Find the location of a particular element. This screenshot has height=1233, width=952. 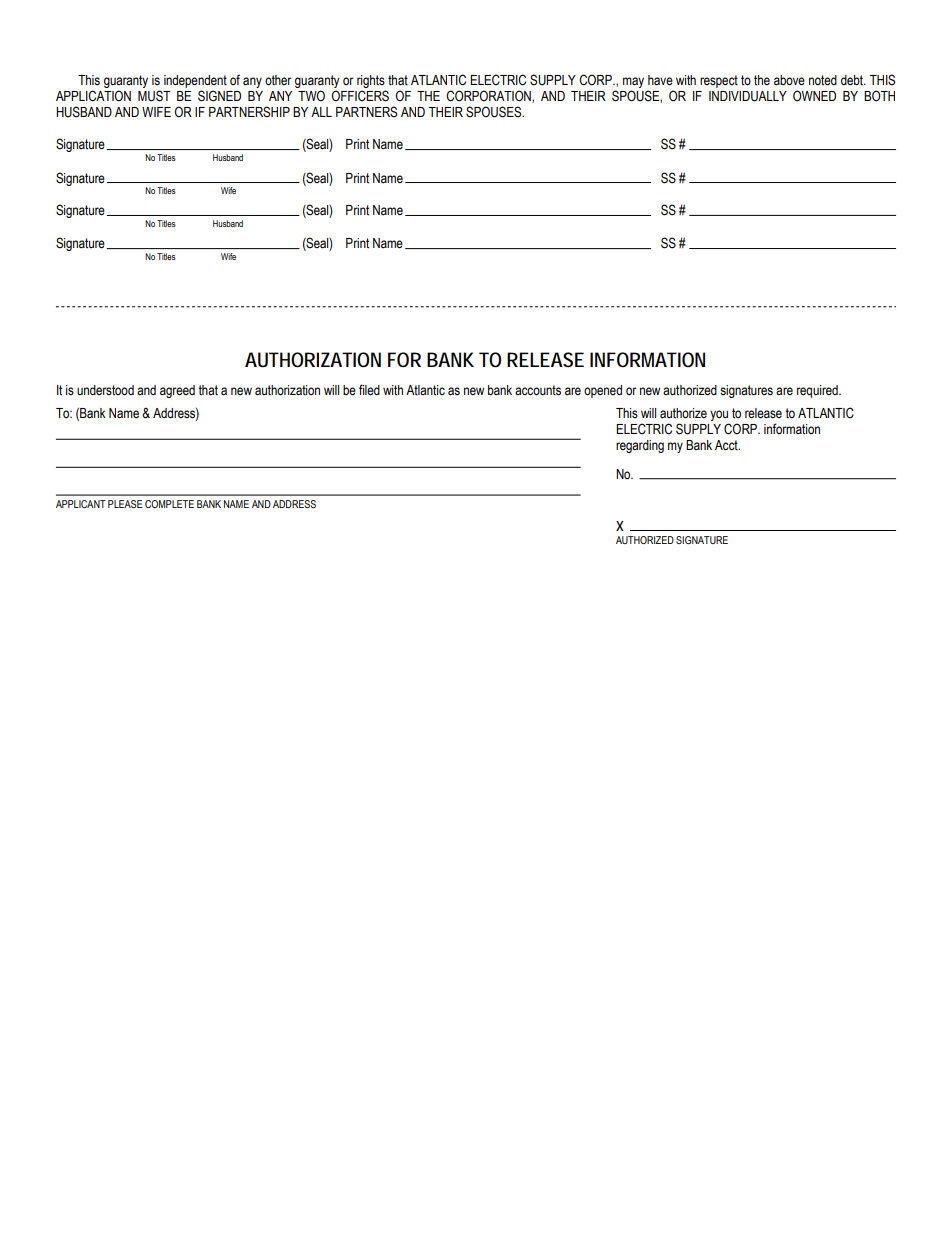

you is located at coordinates (719, 417).
